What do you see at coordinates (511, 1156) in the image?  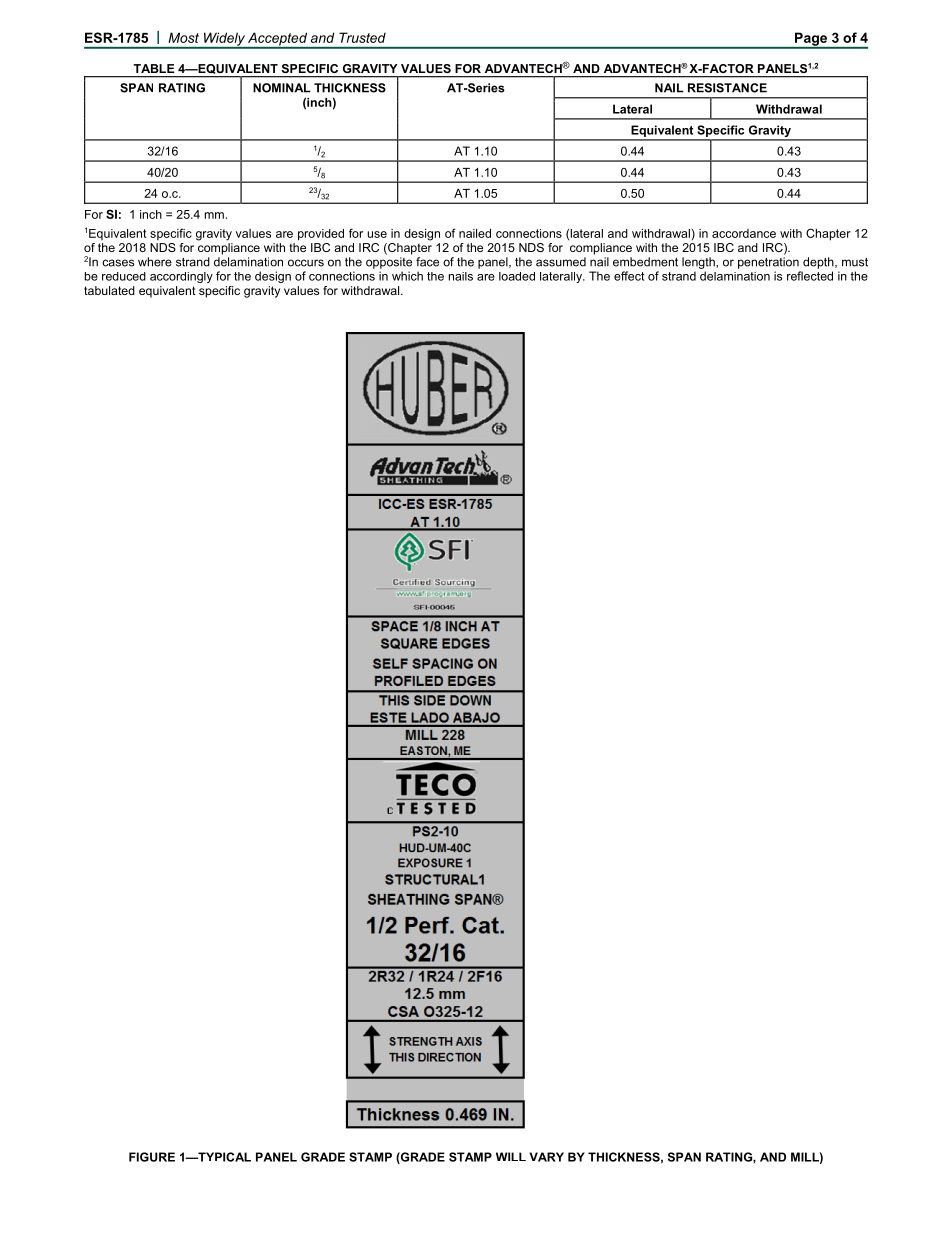 I see `WILL` at bounding box center [511, 1156].
